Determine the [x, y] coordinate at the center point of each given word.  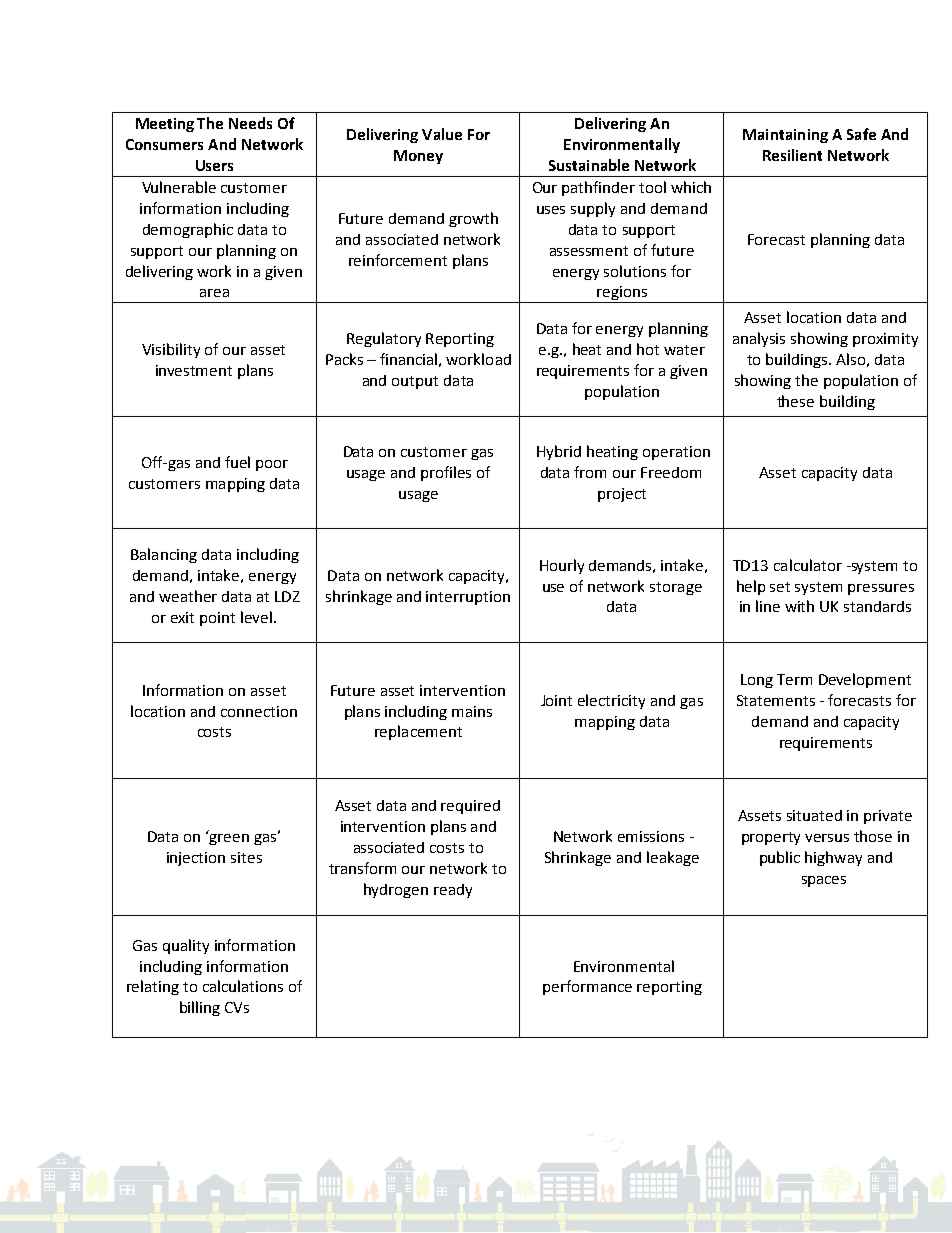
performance [587, 987]
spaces [824, 881]
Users [214, 165]
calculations [243, 986]
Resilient [792, 155]
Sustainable [589, 165]
